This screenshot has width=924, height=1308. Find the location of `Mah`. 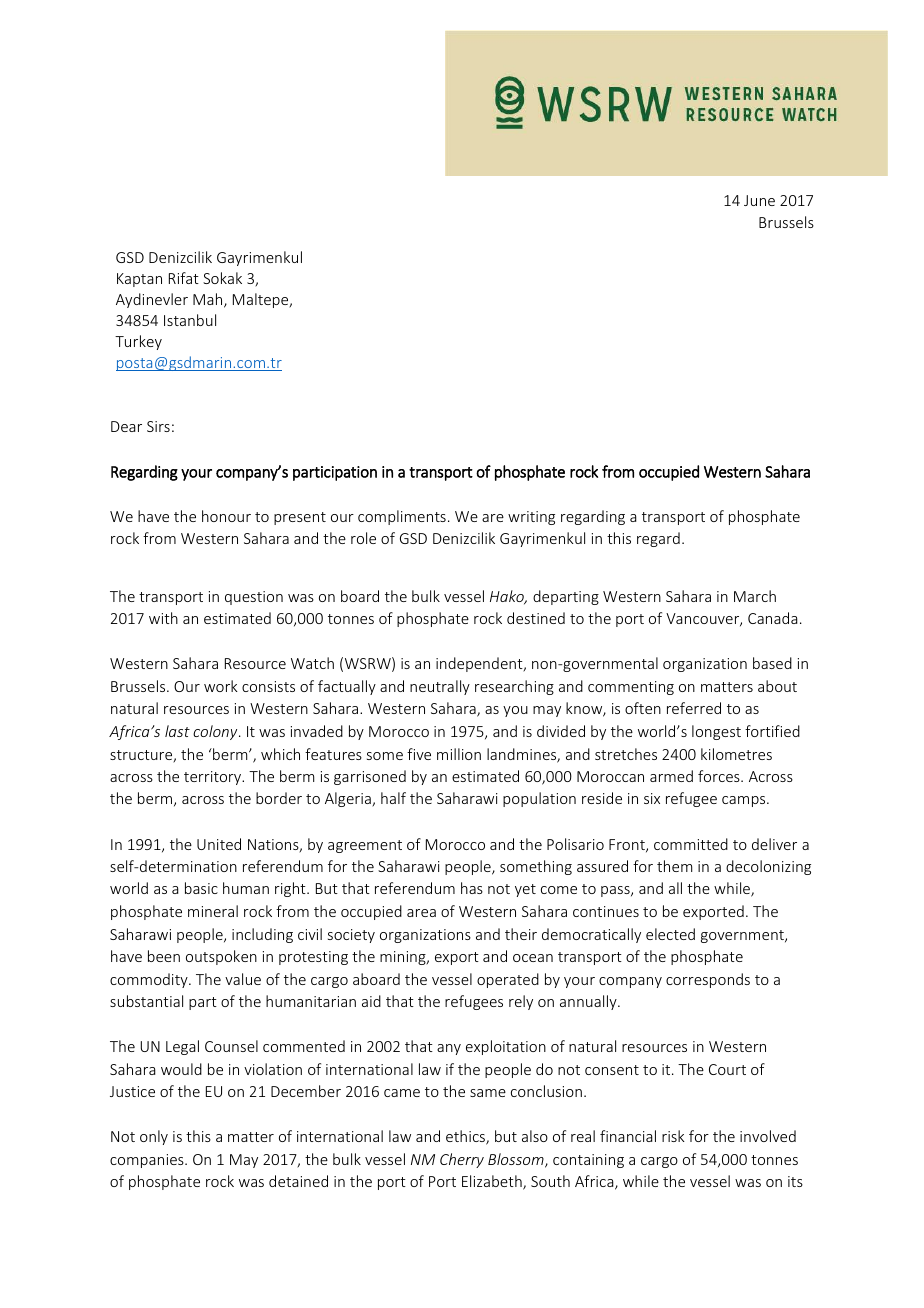

Mah is located at coordinates (209, 300).
